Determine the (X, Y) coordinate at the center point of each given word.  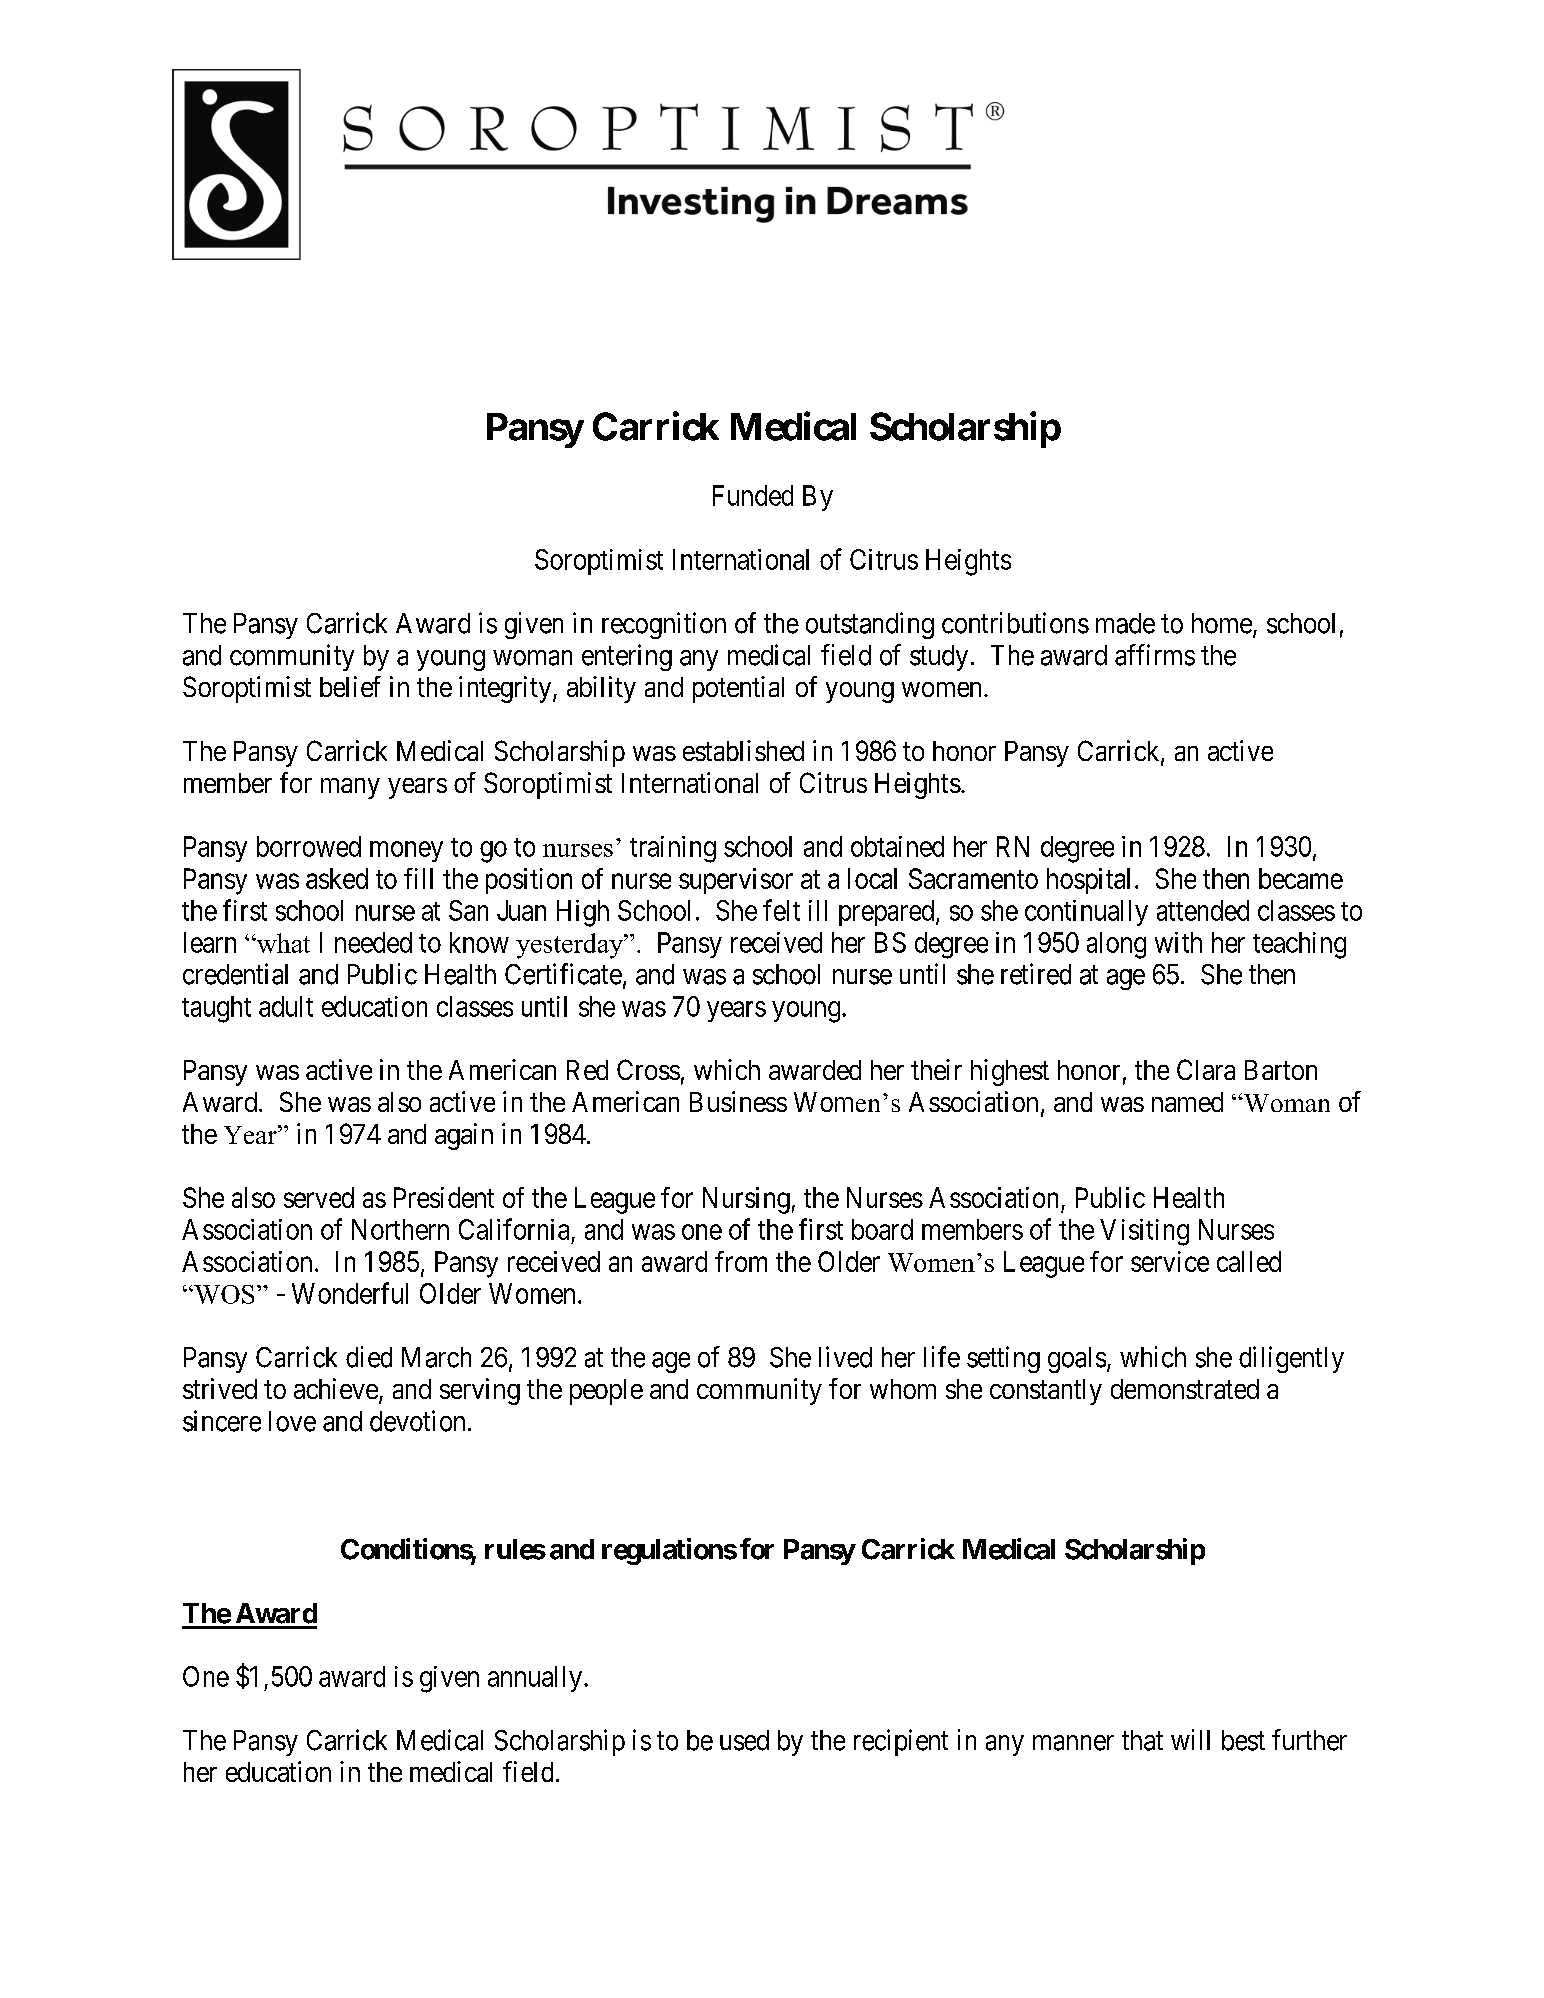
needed (373, 942)
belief (350, 686)
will (1190, 1739)
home (1222, 623)
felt (781, 910)
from (741, 1261)
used (744, 1740)
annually (536, 1679)
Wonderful (350, 1293)
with (1178, 942)
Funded (753, 495)
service (1170, 1261)
